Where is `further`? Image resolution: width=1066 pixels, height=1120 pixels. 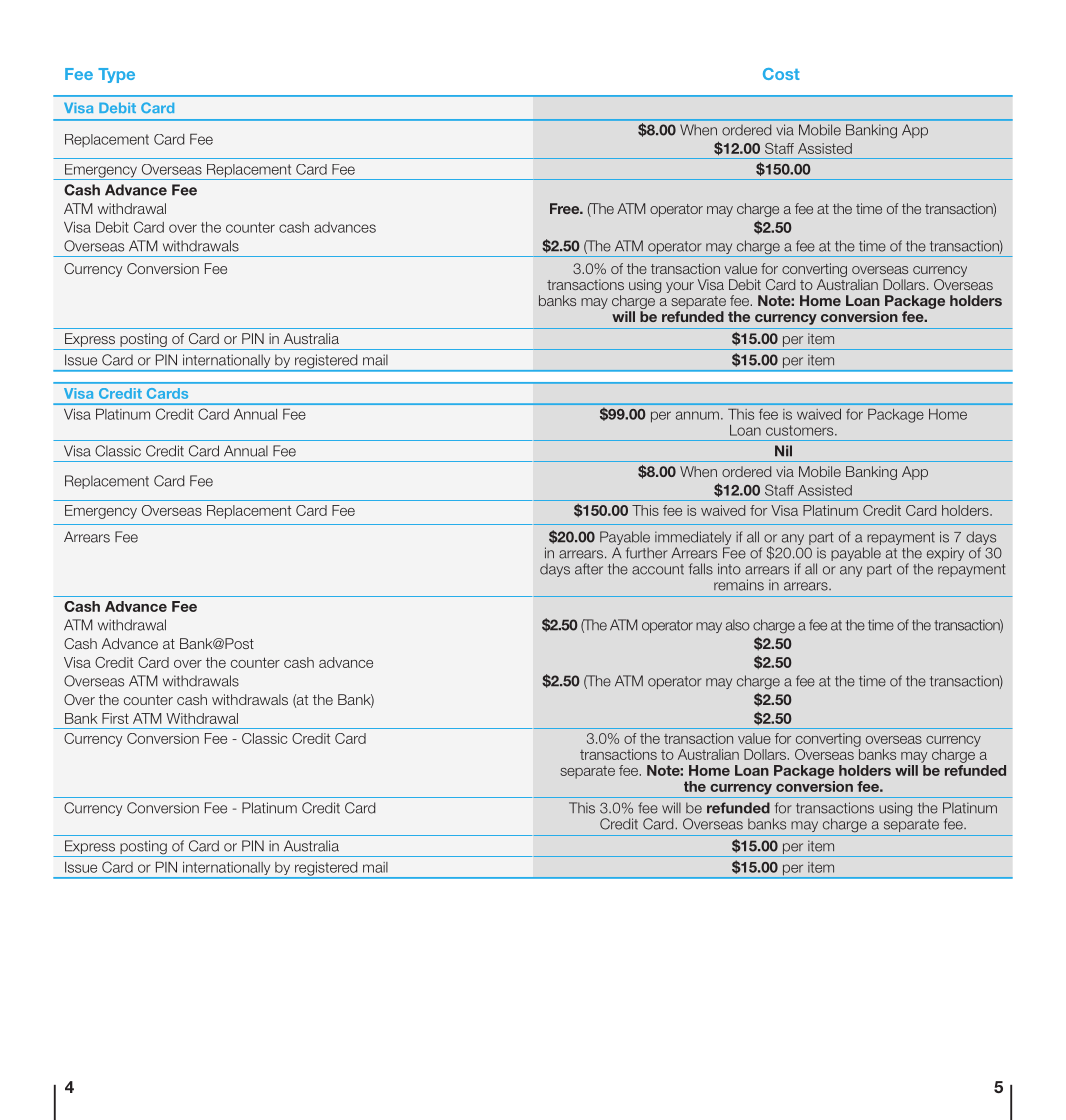 further is located at coordinates (647, 553).
